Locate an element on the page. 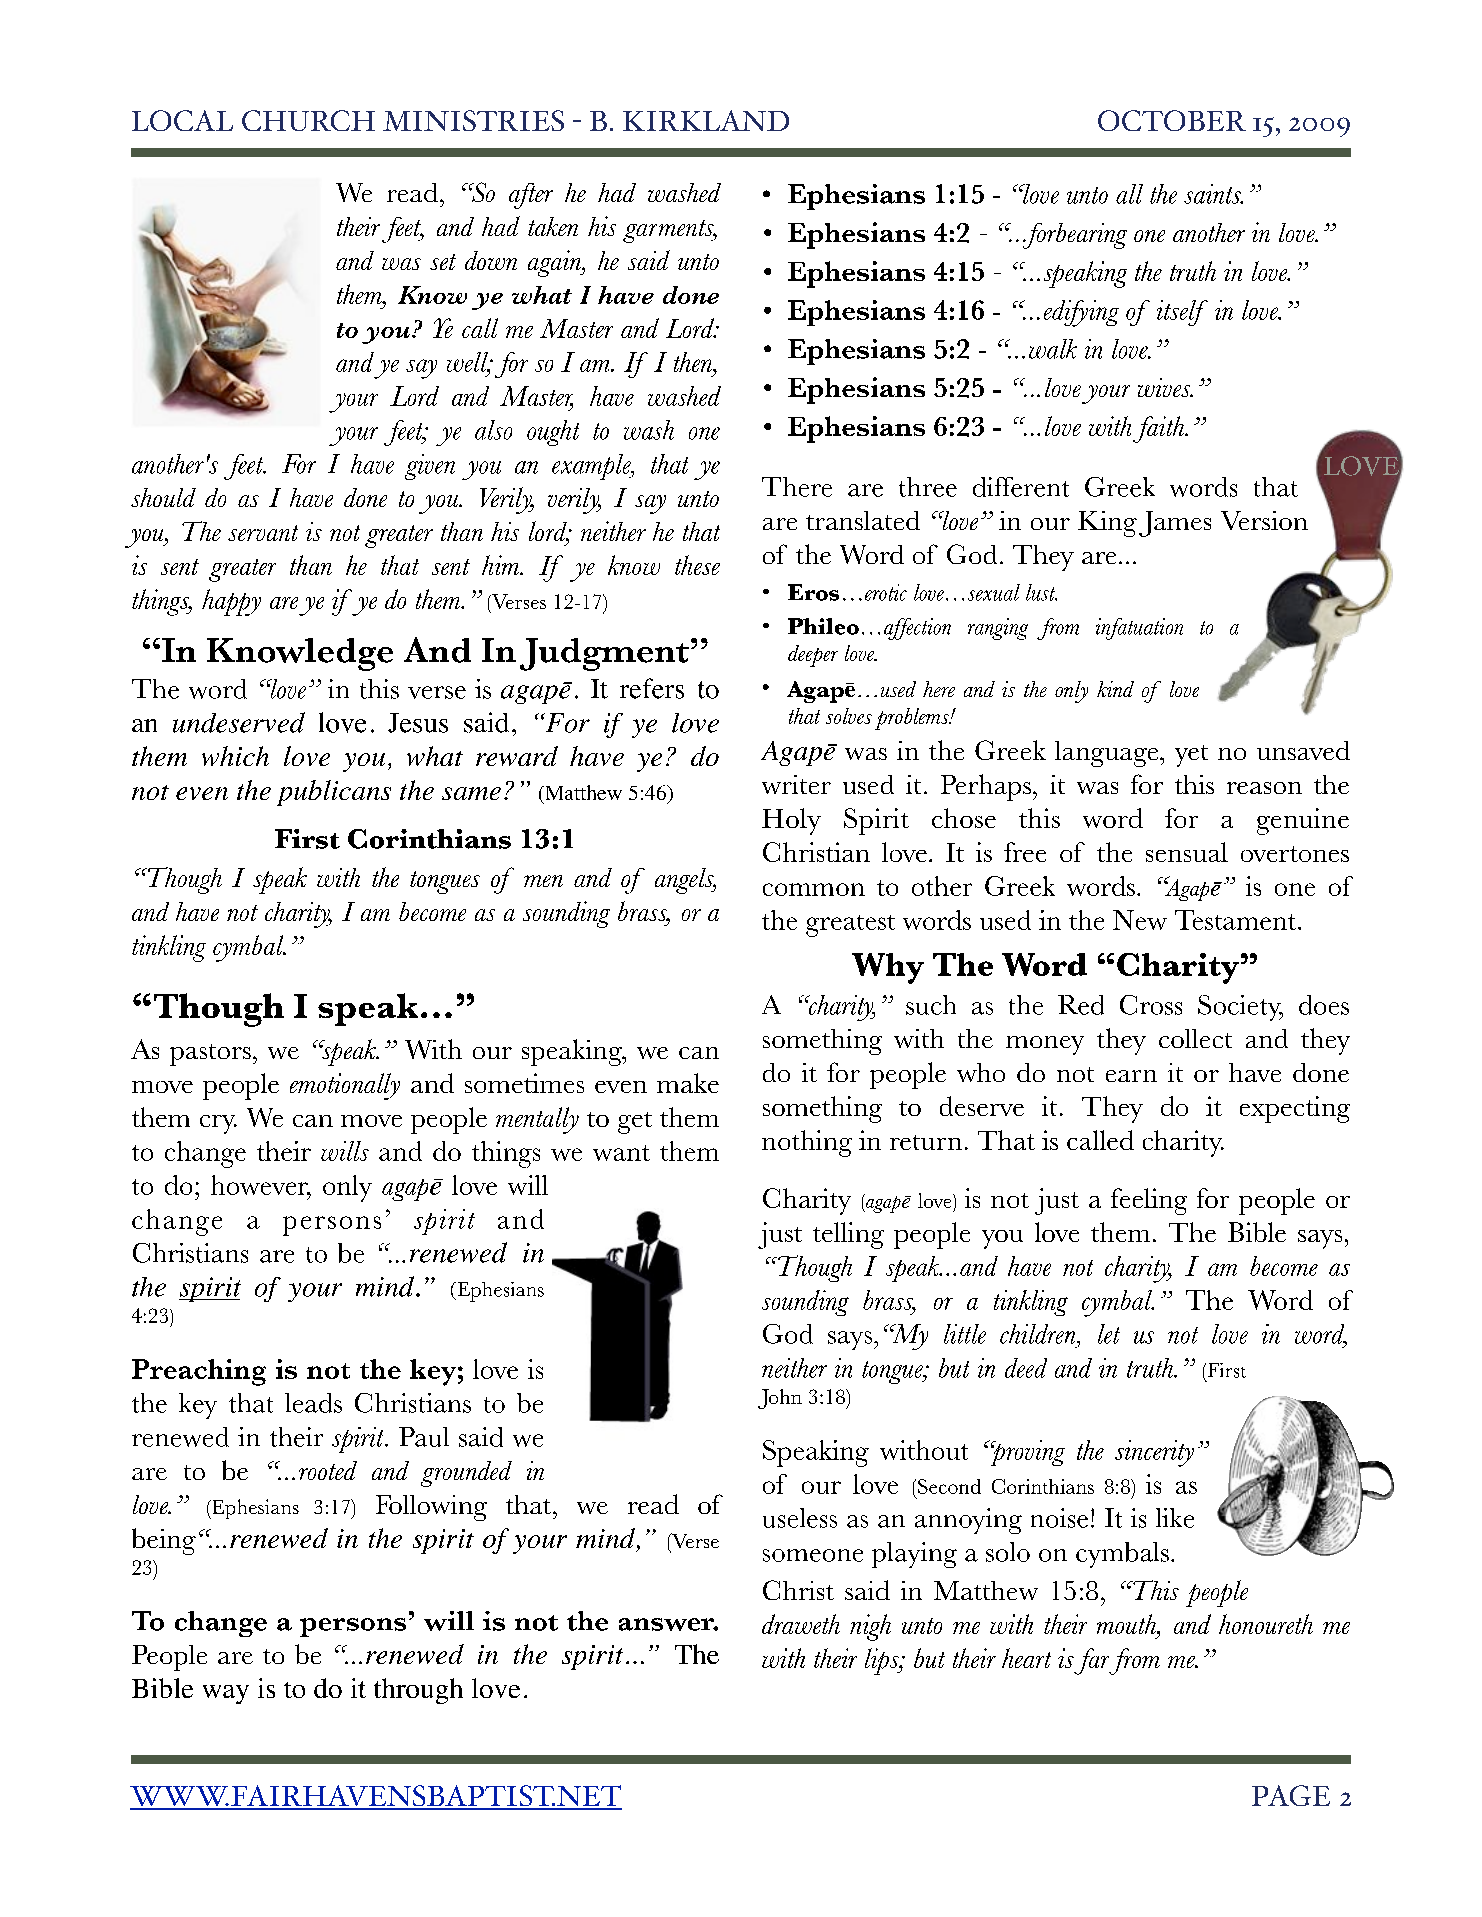 The image size is (1482, 1917). lips is located at coordinates (883, 1661).
